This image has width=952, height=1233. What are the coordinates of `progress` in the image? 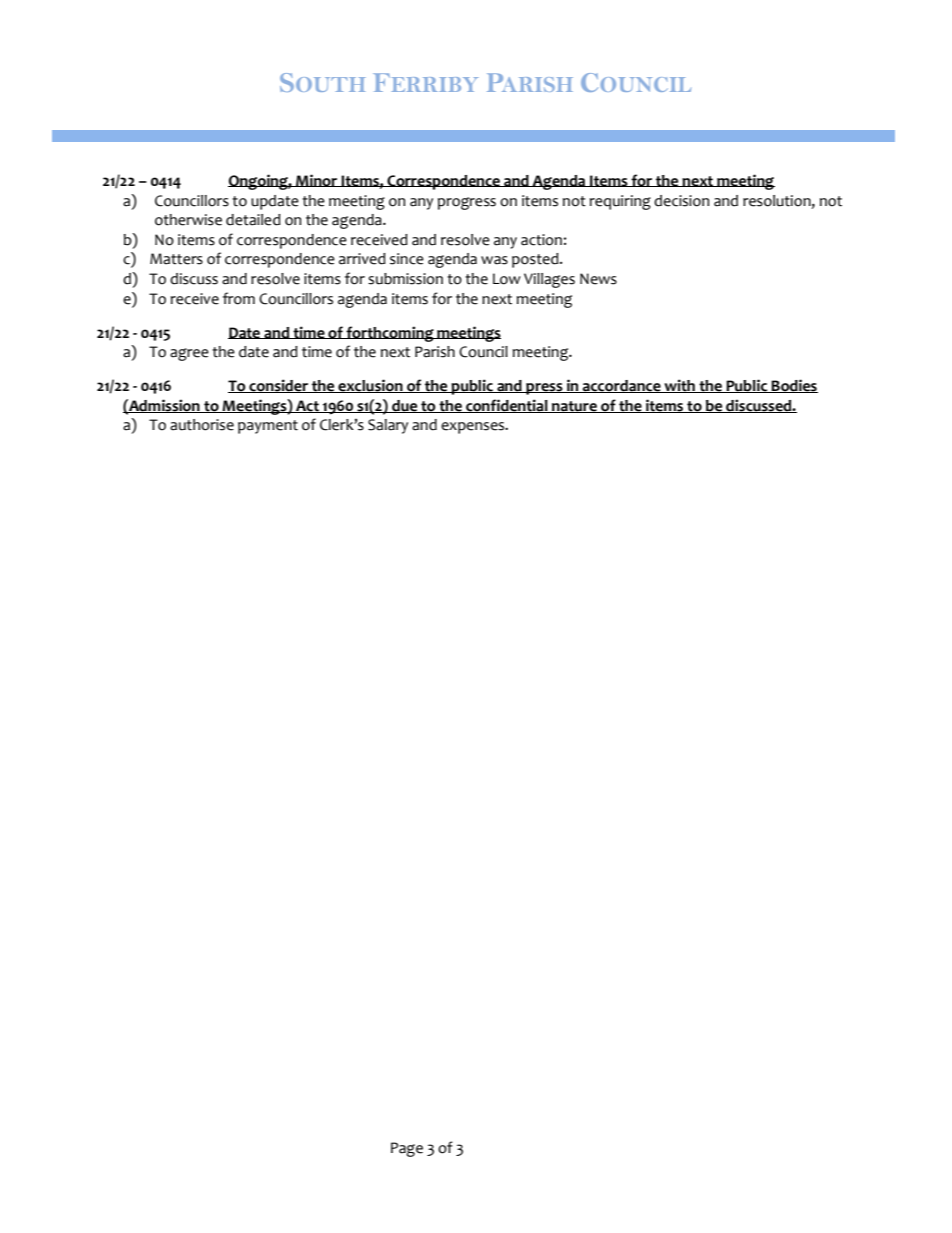 It's located at (467, 203).
